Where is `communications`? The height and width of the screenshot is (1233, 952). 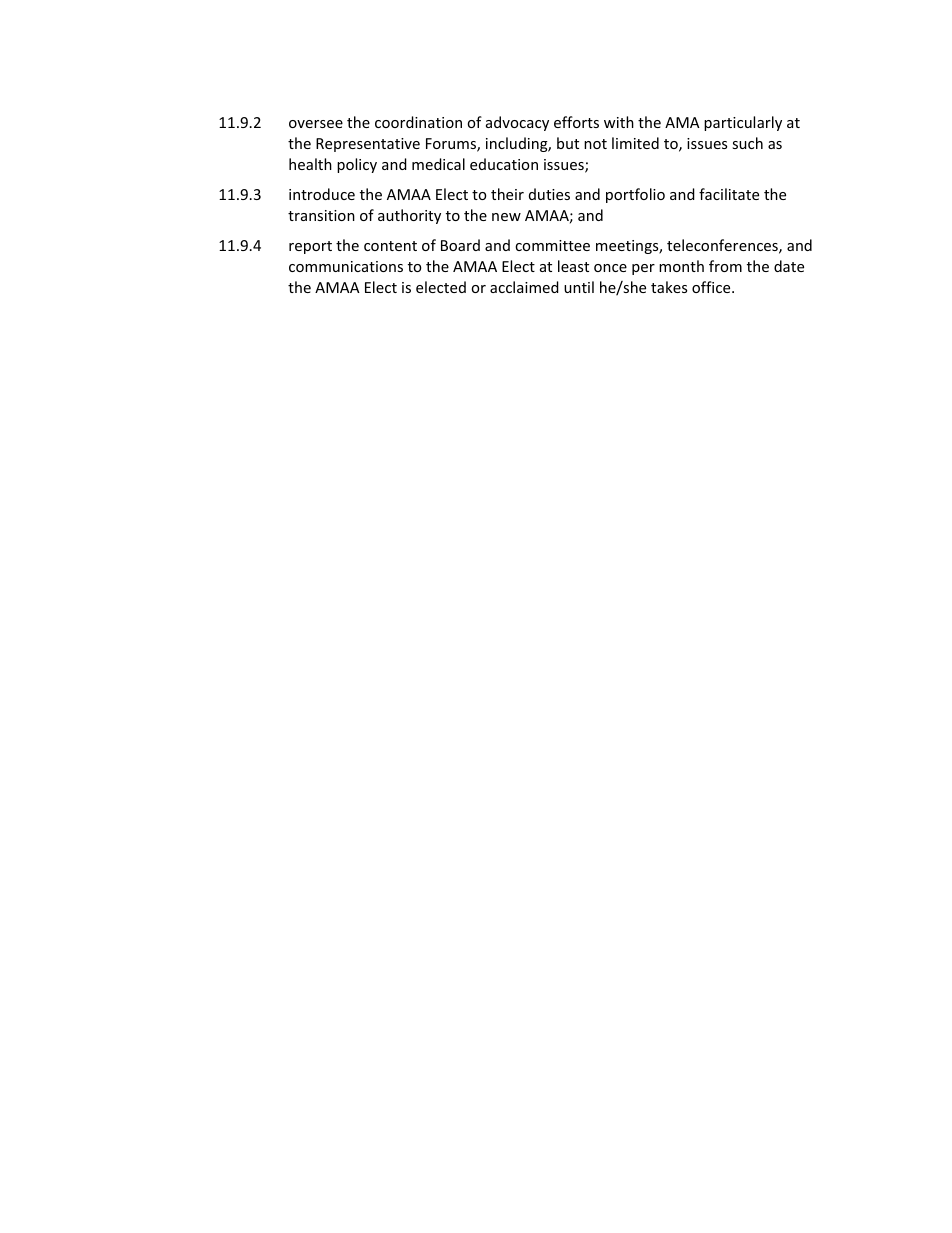
communications is located at coordinates (346, 266).
